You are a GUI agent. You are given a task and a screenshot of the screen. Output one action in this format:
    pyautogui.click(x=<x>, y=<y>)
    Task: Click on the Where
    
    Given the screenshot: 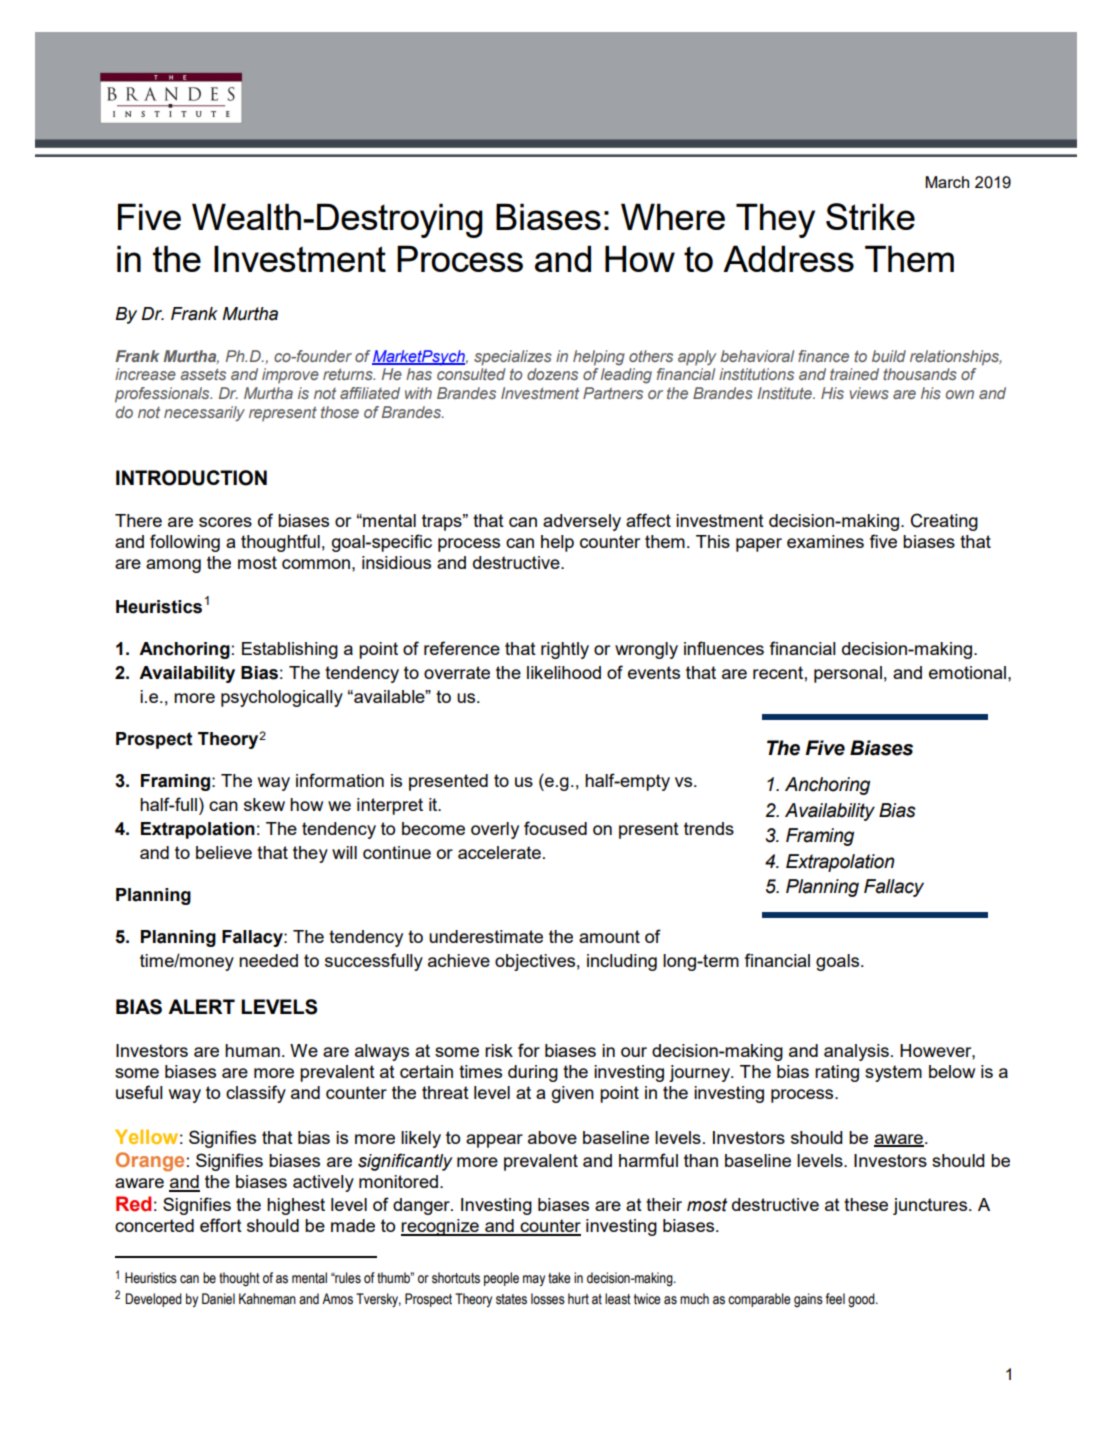 What is the action you would take?
    pyautogui.click(x=673, y=216)
